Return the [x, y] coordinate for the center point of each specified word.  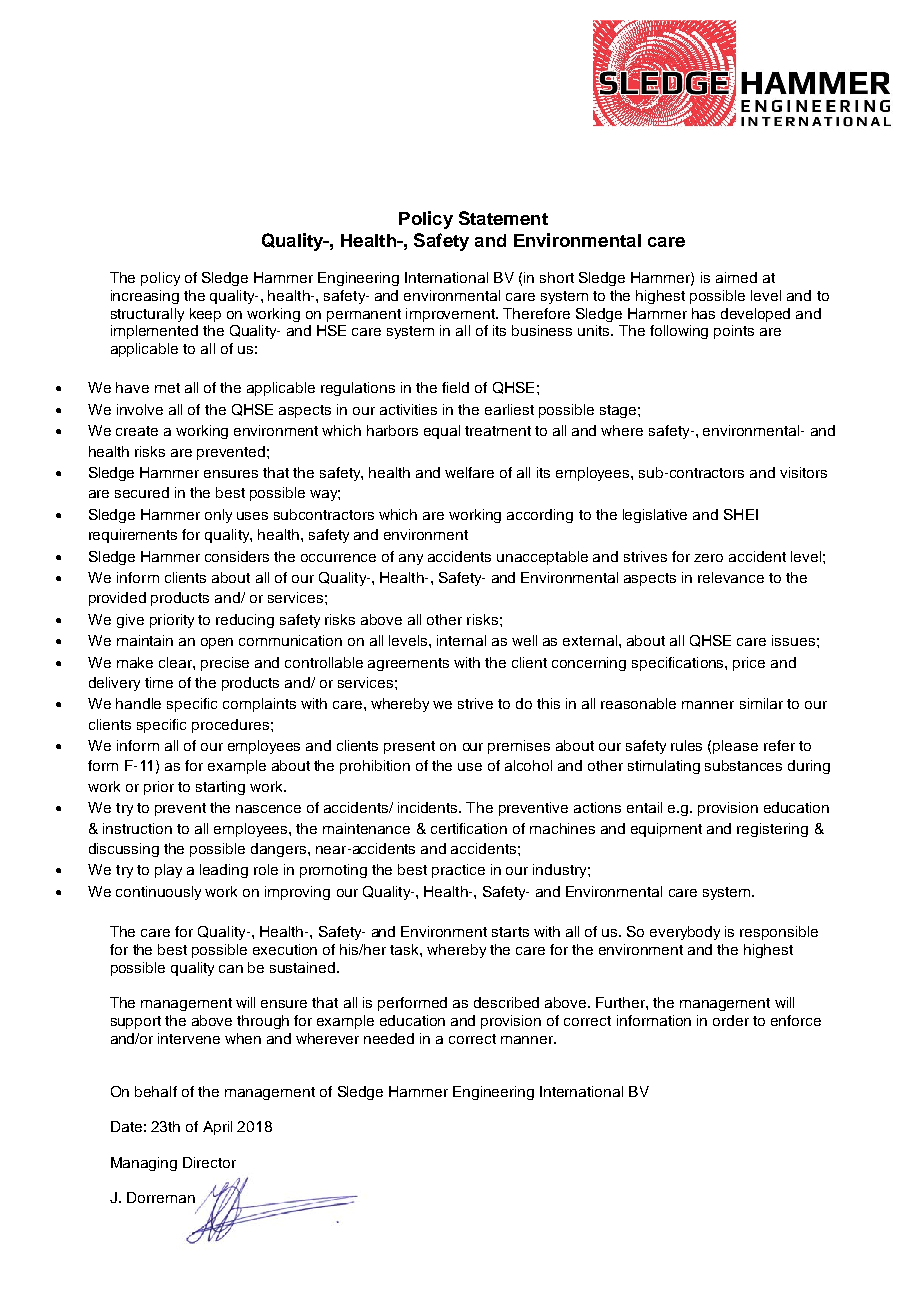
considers [237, 556]
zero [708, 558]
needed [389, 1038]
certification [469, 828]
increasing [145, 297]
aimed [736, 277]
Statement [503, 218]
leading [224, 871]
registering [772, 830]
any [411, 559]
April [217, 1128]
